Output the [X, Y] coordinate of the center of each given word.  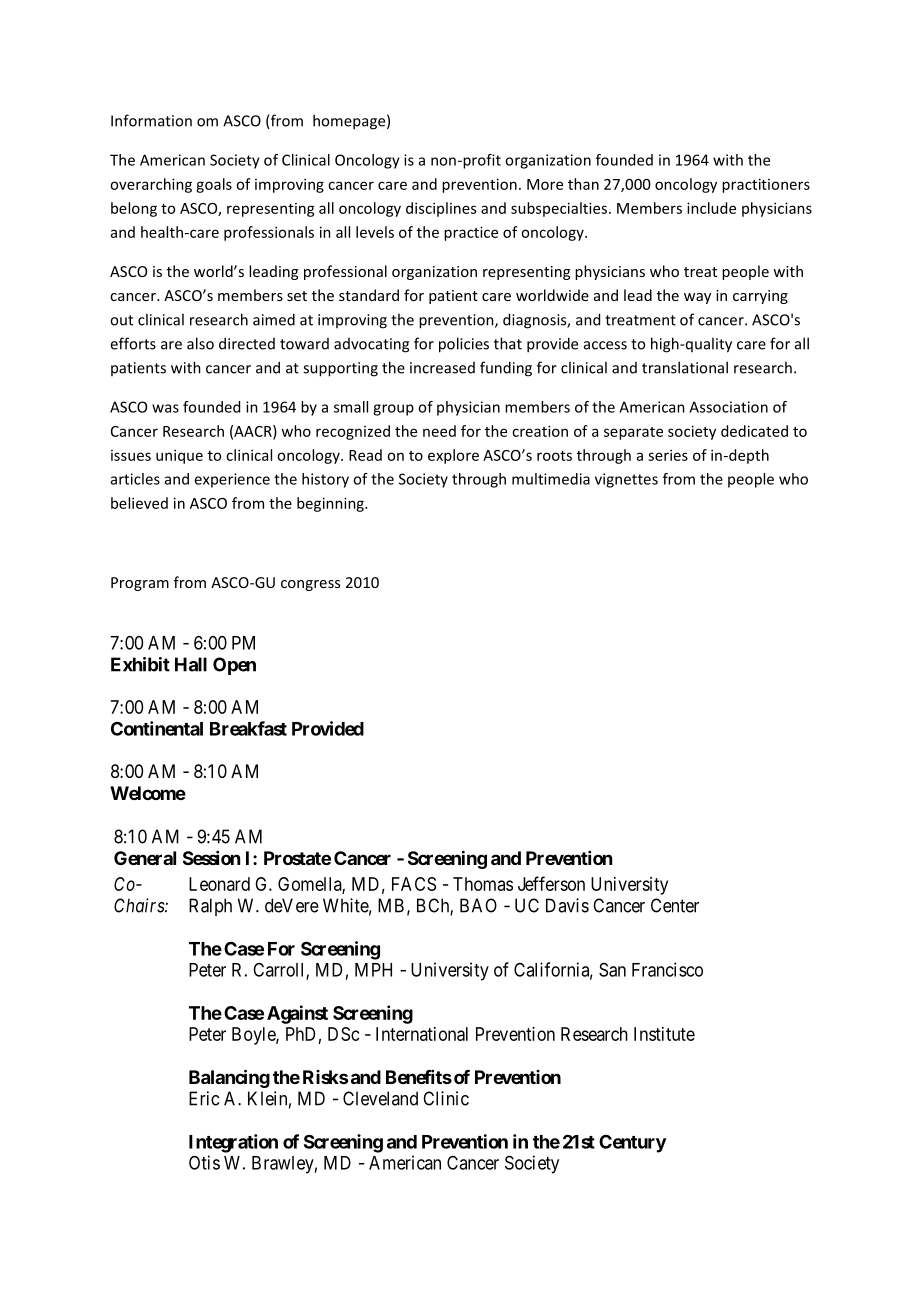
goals [214, 185]
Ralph [210, 907]
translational [685, 367]
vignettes [626, 480]
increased [442, 368]
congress [310, 585]
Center [675, 905]
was [165, 408]
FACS [414, 884]
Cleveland [380, 1098]
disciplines [441, 209]
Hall [191, 664]
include [711, 208]
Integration [233, 1143]
